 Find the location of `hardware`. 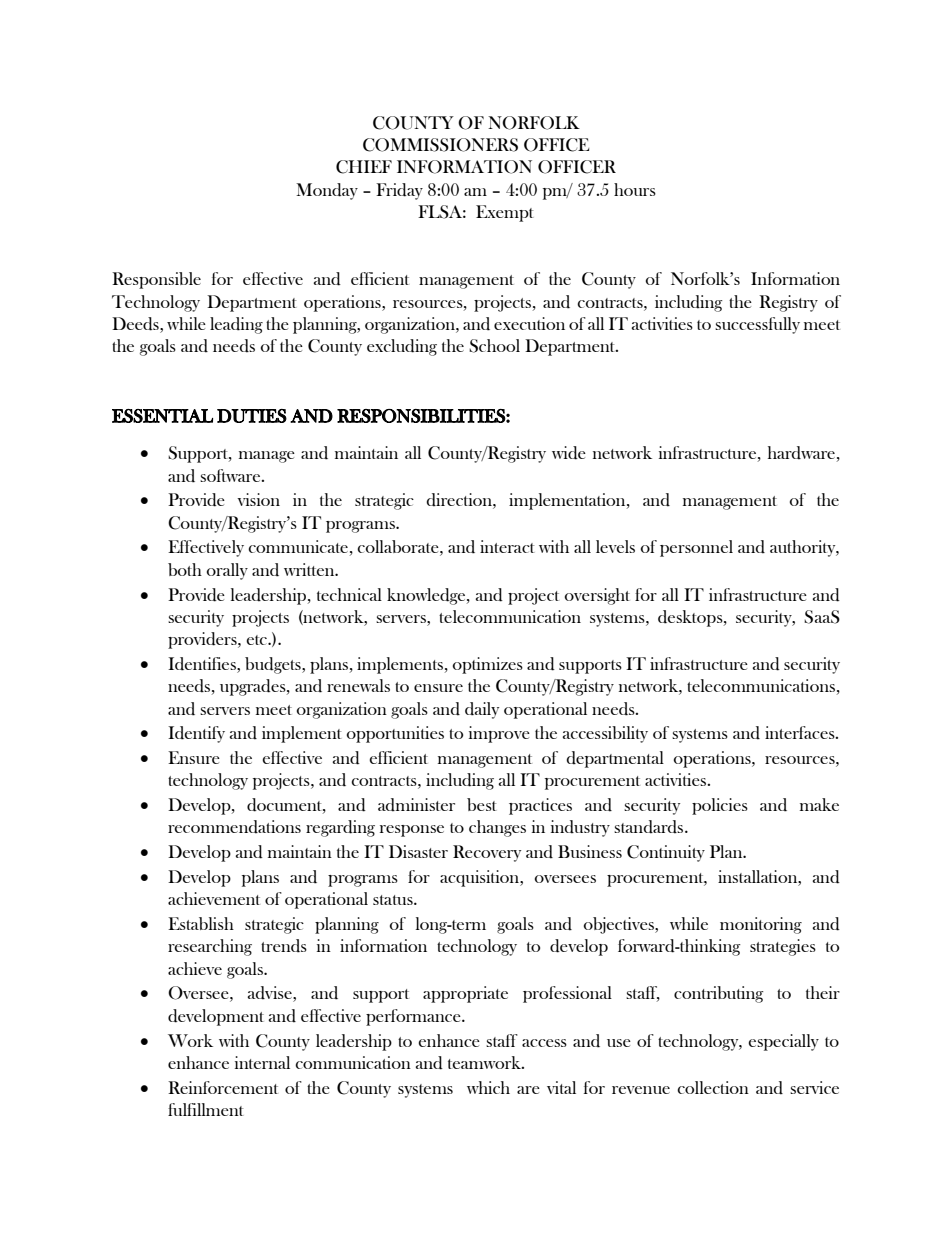

hardware is located at coordinates (802, 454).
